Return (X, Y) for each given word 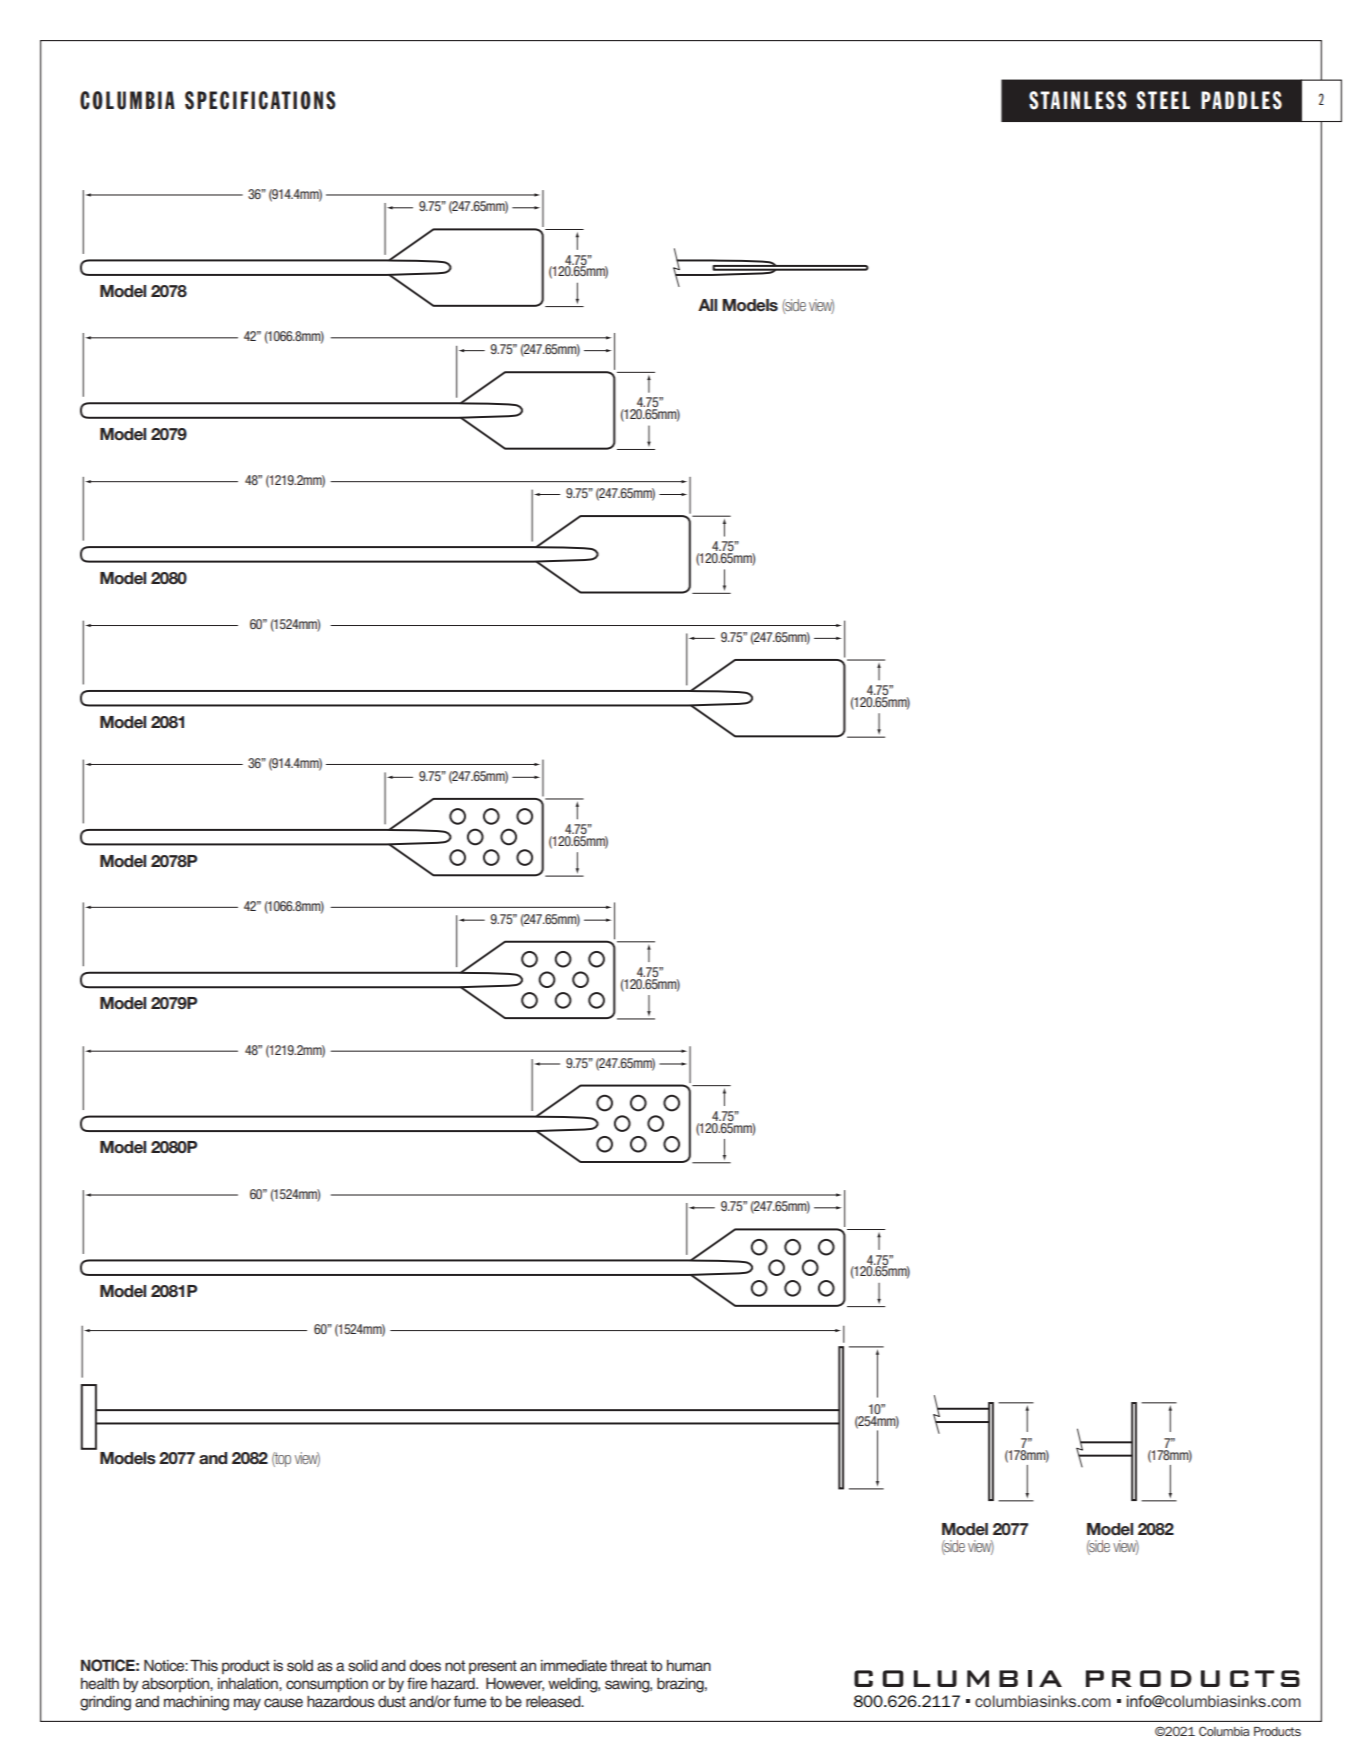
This (204, 1665)
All (707, 305)
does (425, 1666)
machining (196, 1703)
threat (628, 1666)
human (689, 1665)
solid (363, 1666)
